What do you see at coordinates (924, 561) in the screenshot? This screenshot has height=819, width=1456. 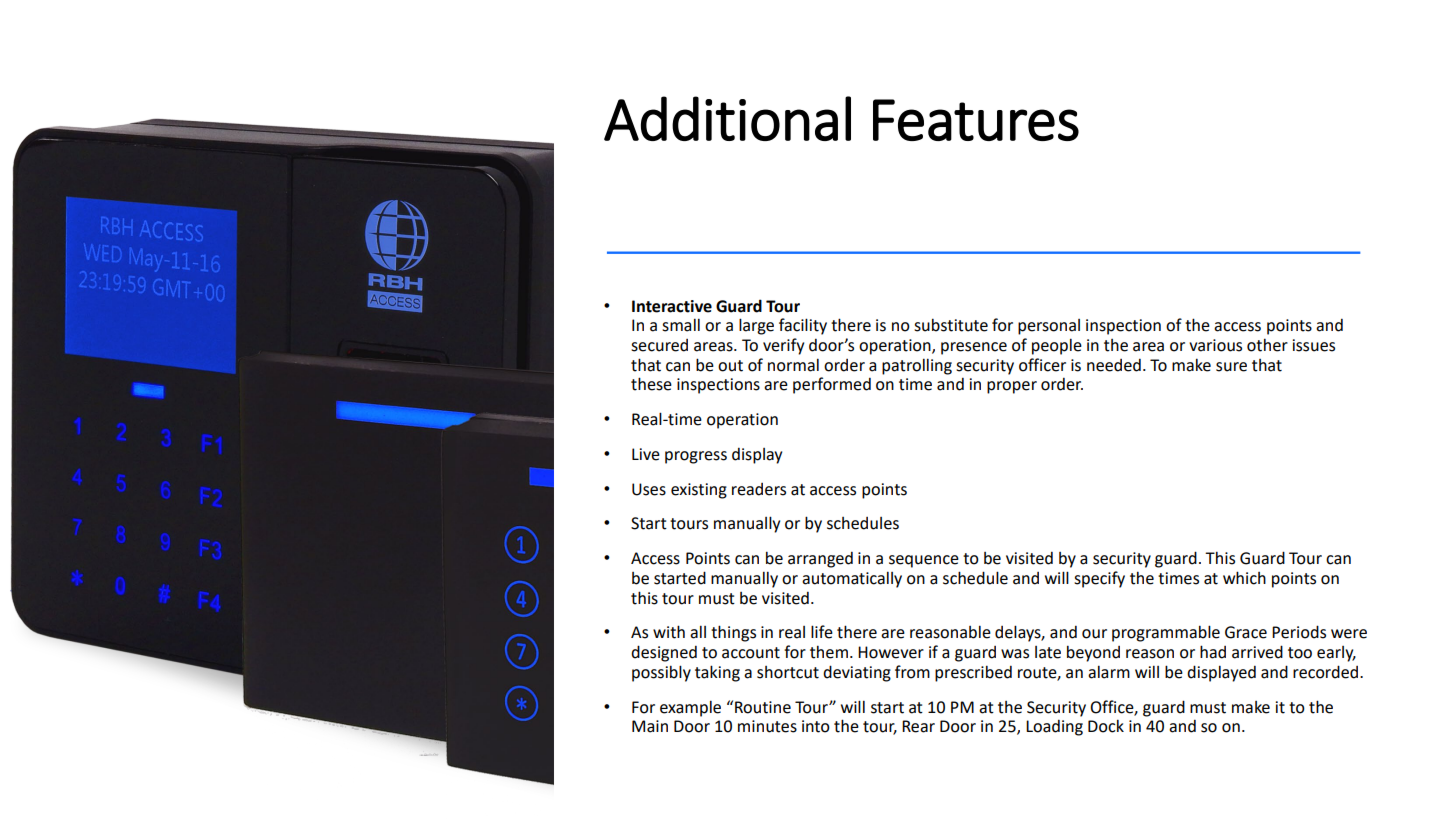 I see `sequence` at bounding box center [924, 561].
